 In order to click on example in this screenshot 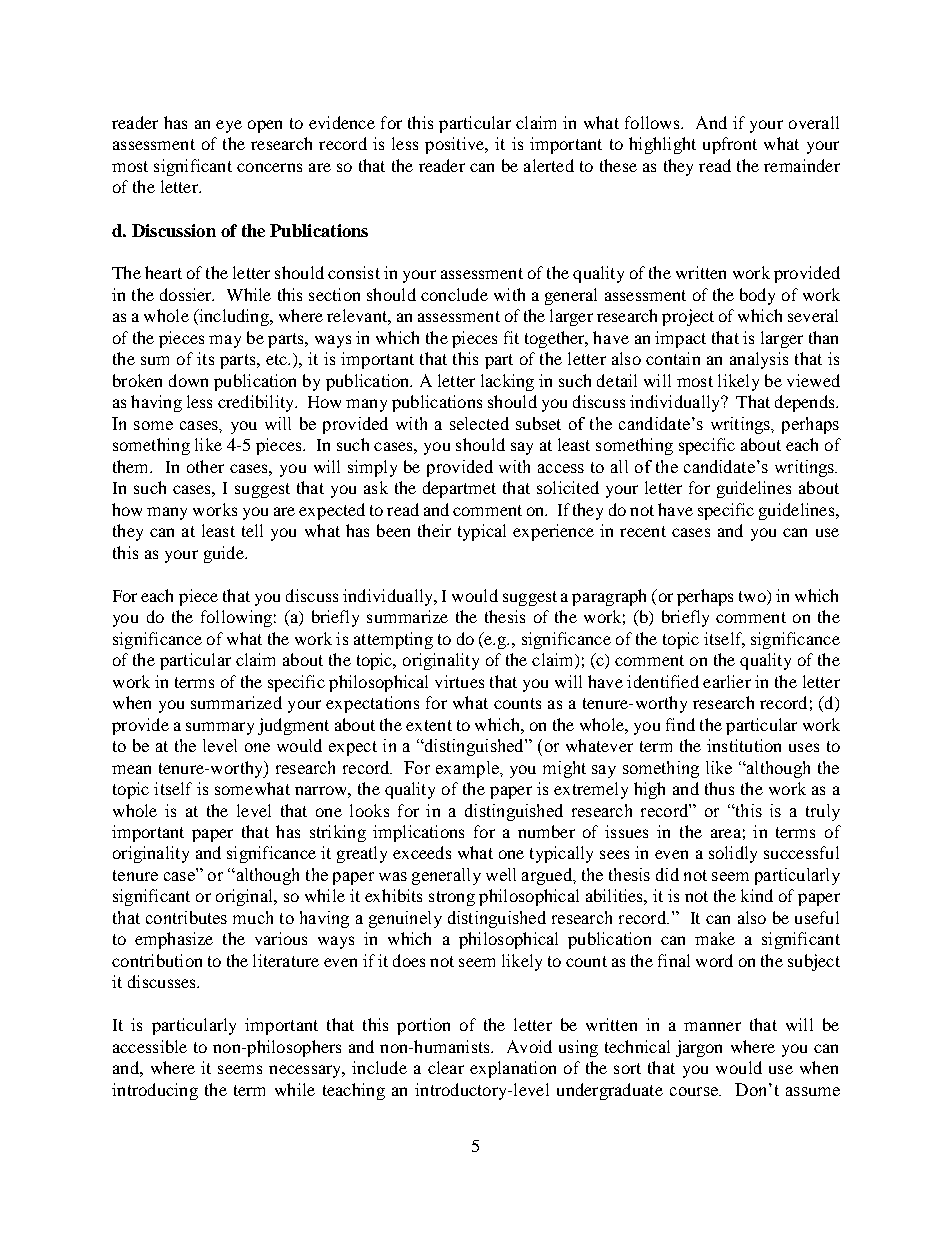, I will do `click(469, 769)`.
